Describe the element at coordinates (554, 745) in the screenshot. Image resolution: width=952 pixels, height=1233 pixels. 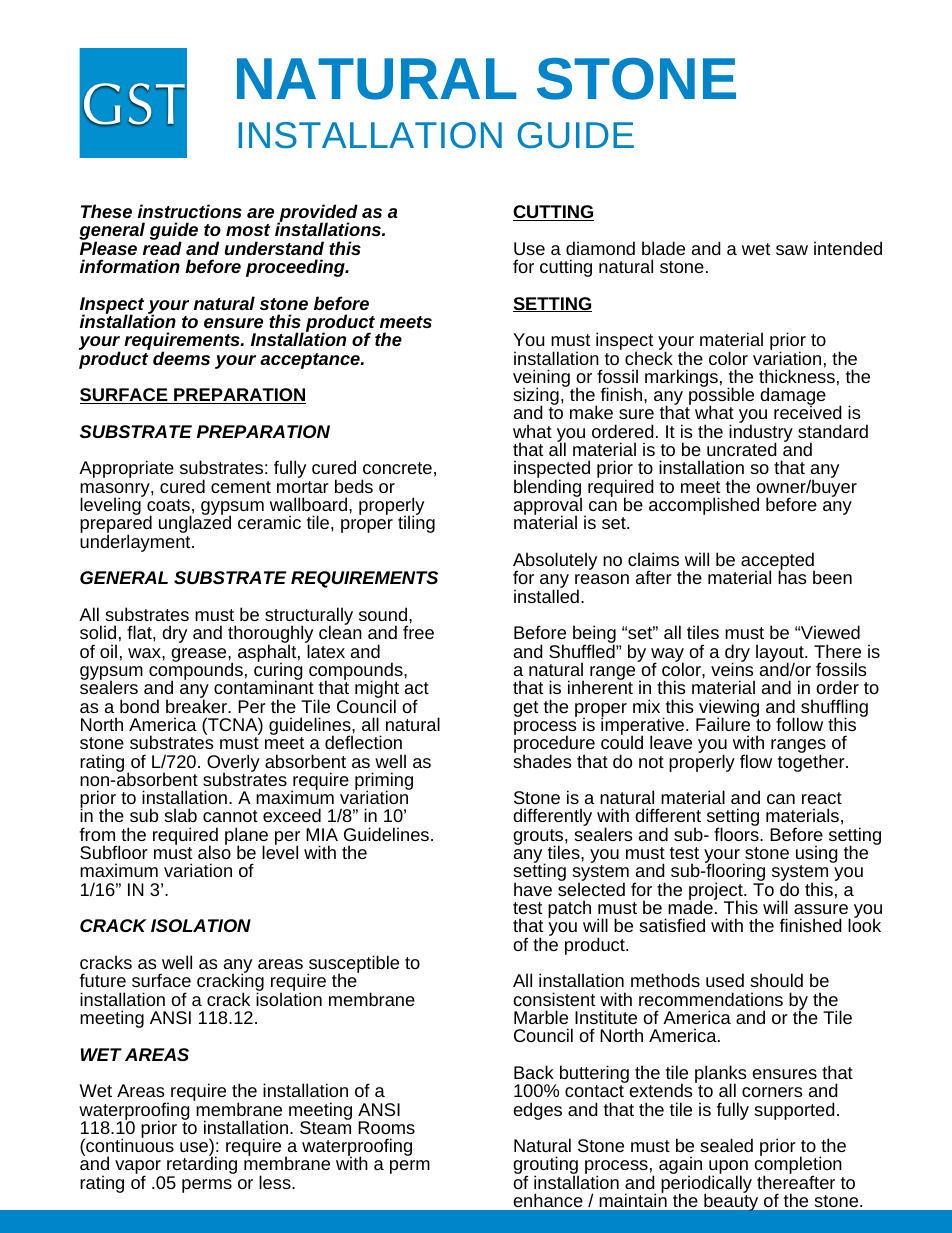
I see `procedure` at that location.
